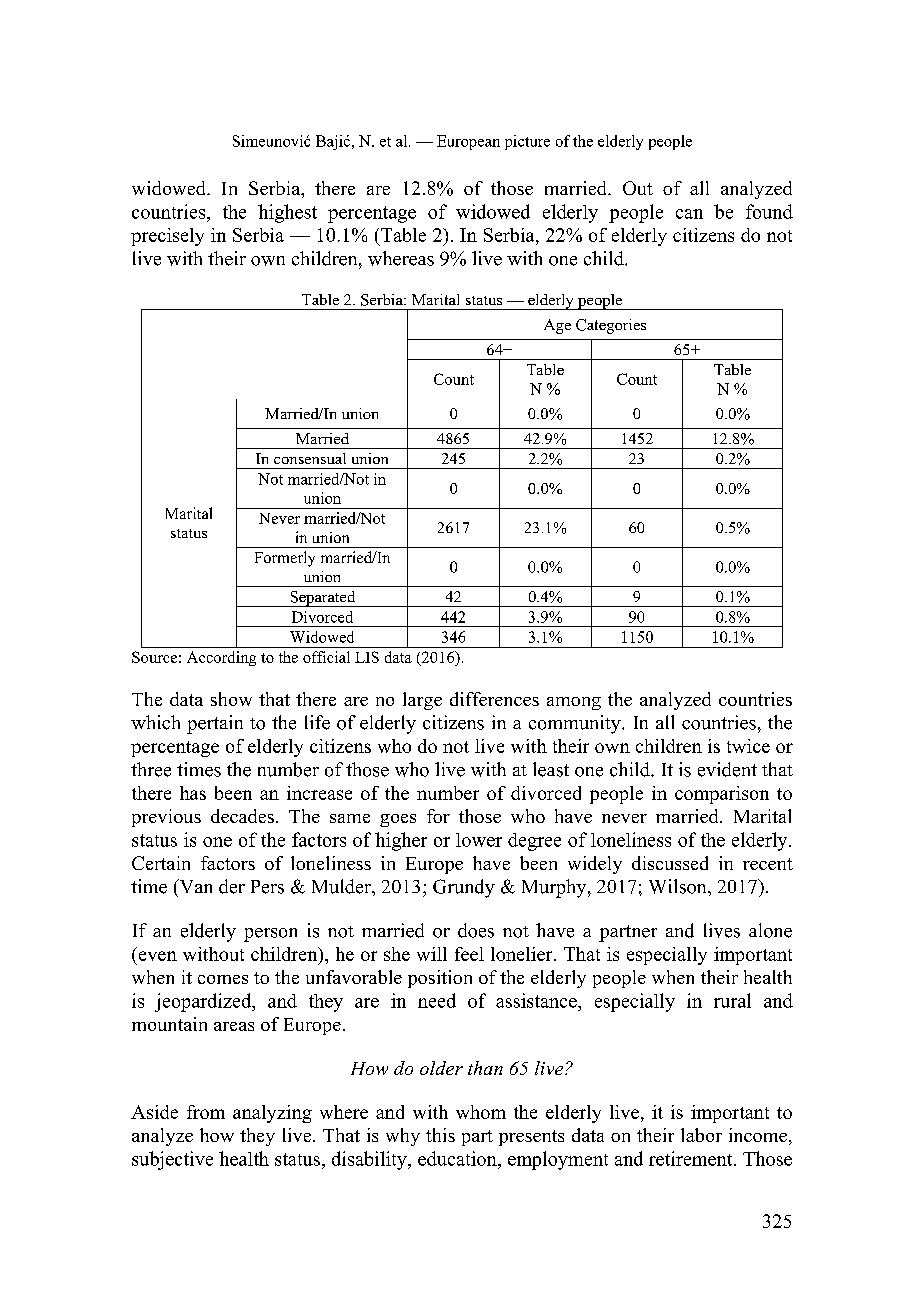  I want to click on Formerly, so click(285, 559).
